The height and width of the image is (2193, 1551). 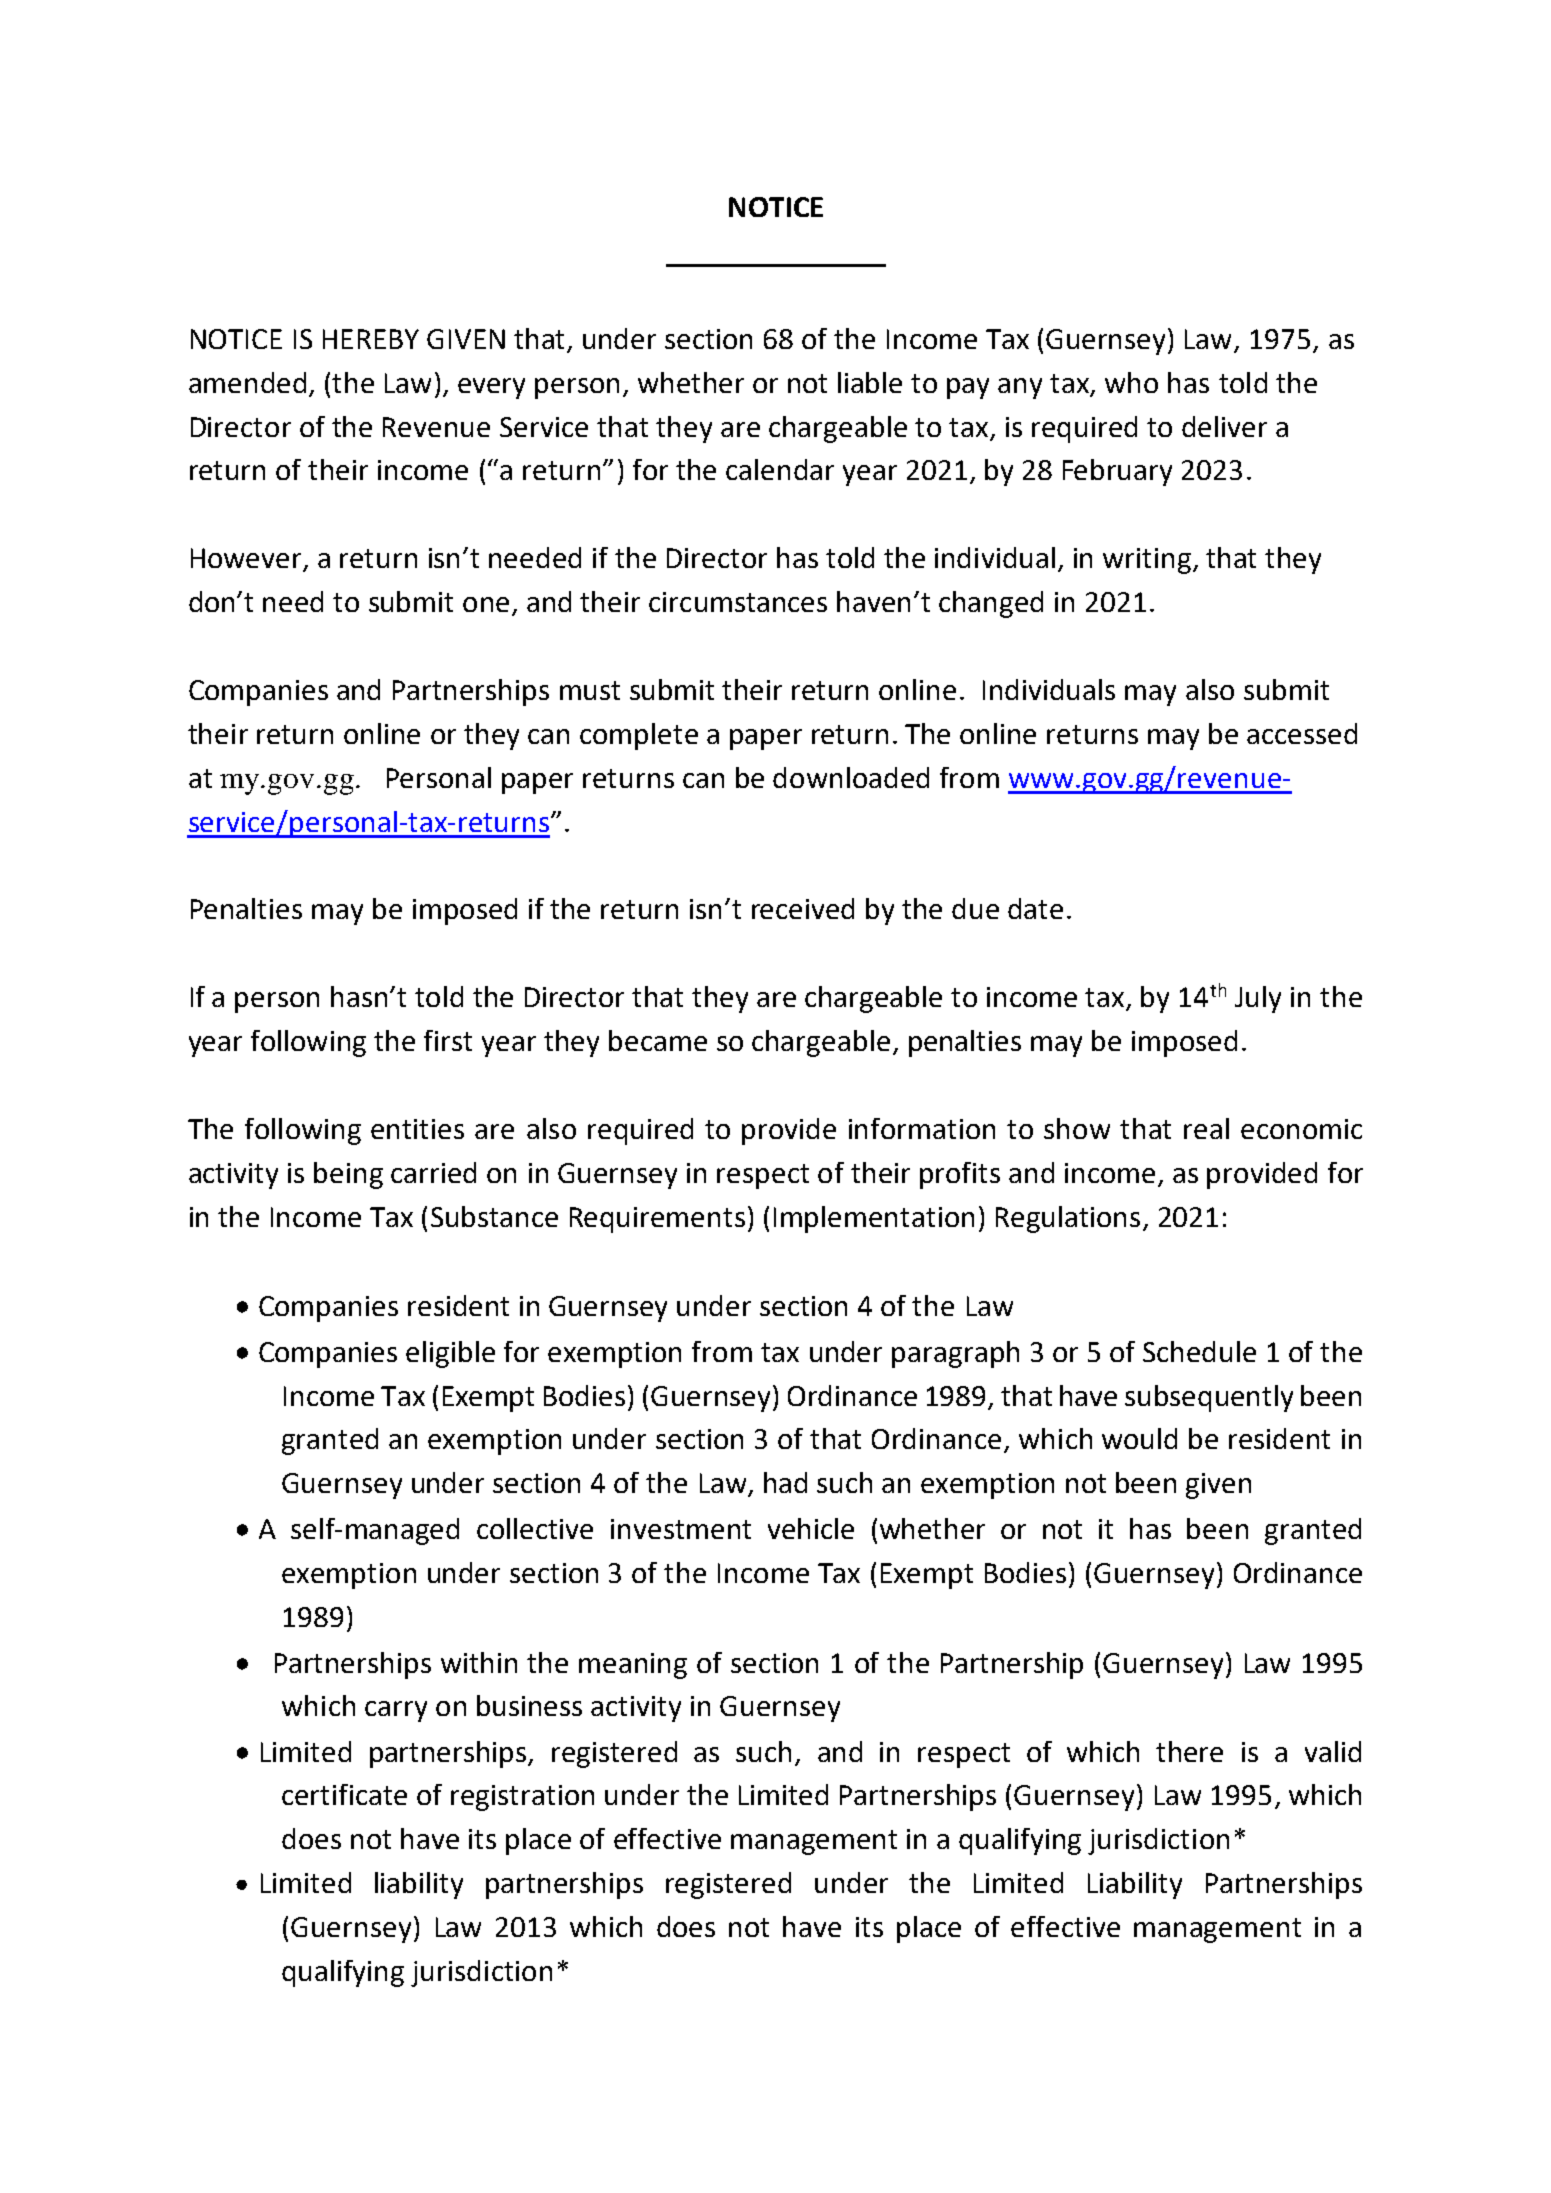 I want to click on deliver, so click(x=1224, y=426).
